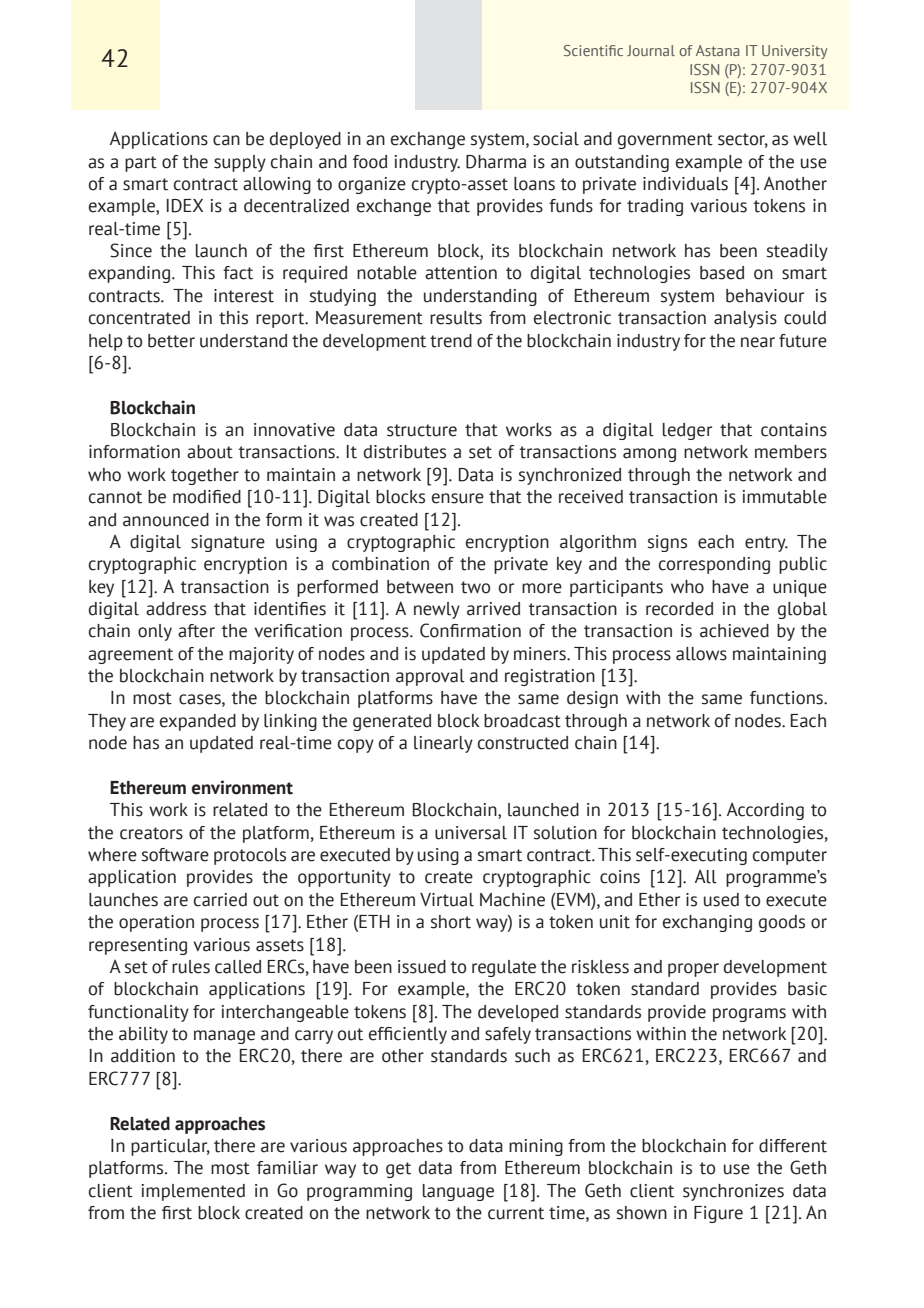  Describe the element at coordinates (718, 50) in the screenshot. I see `Astana` at that location.
